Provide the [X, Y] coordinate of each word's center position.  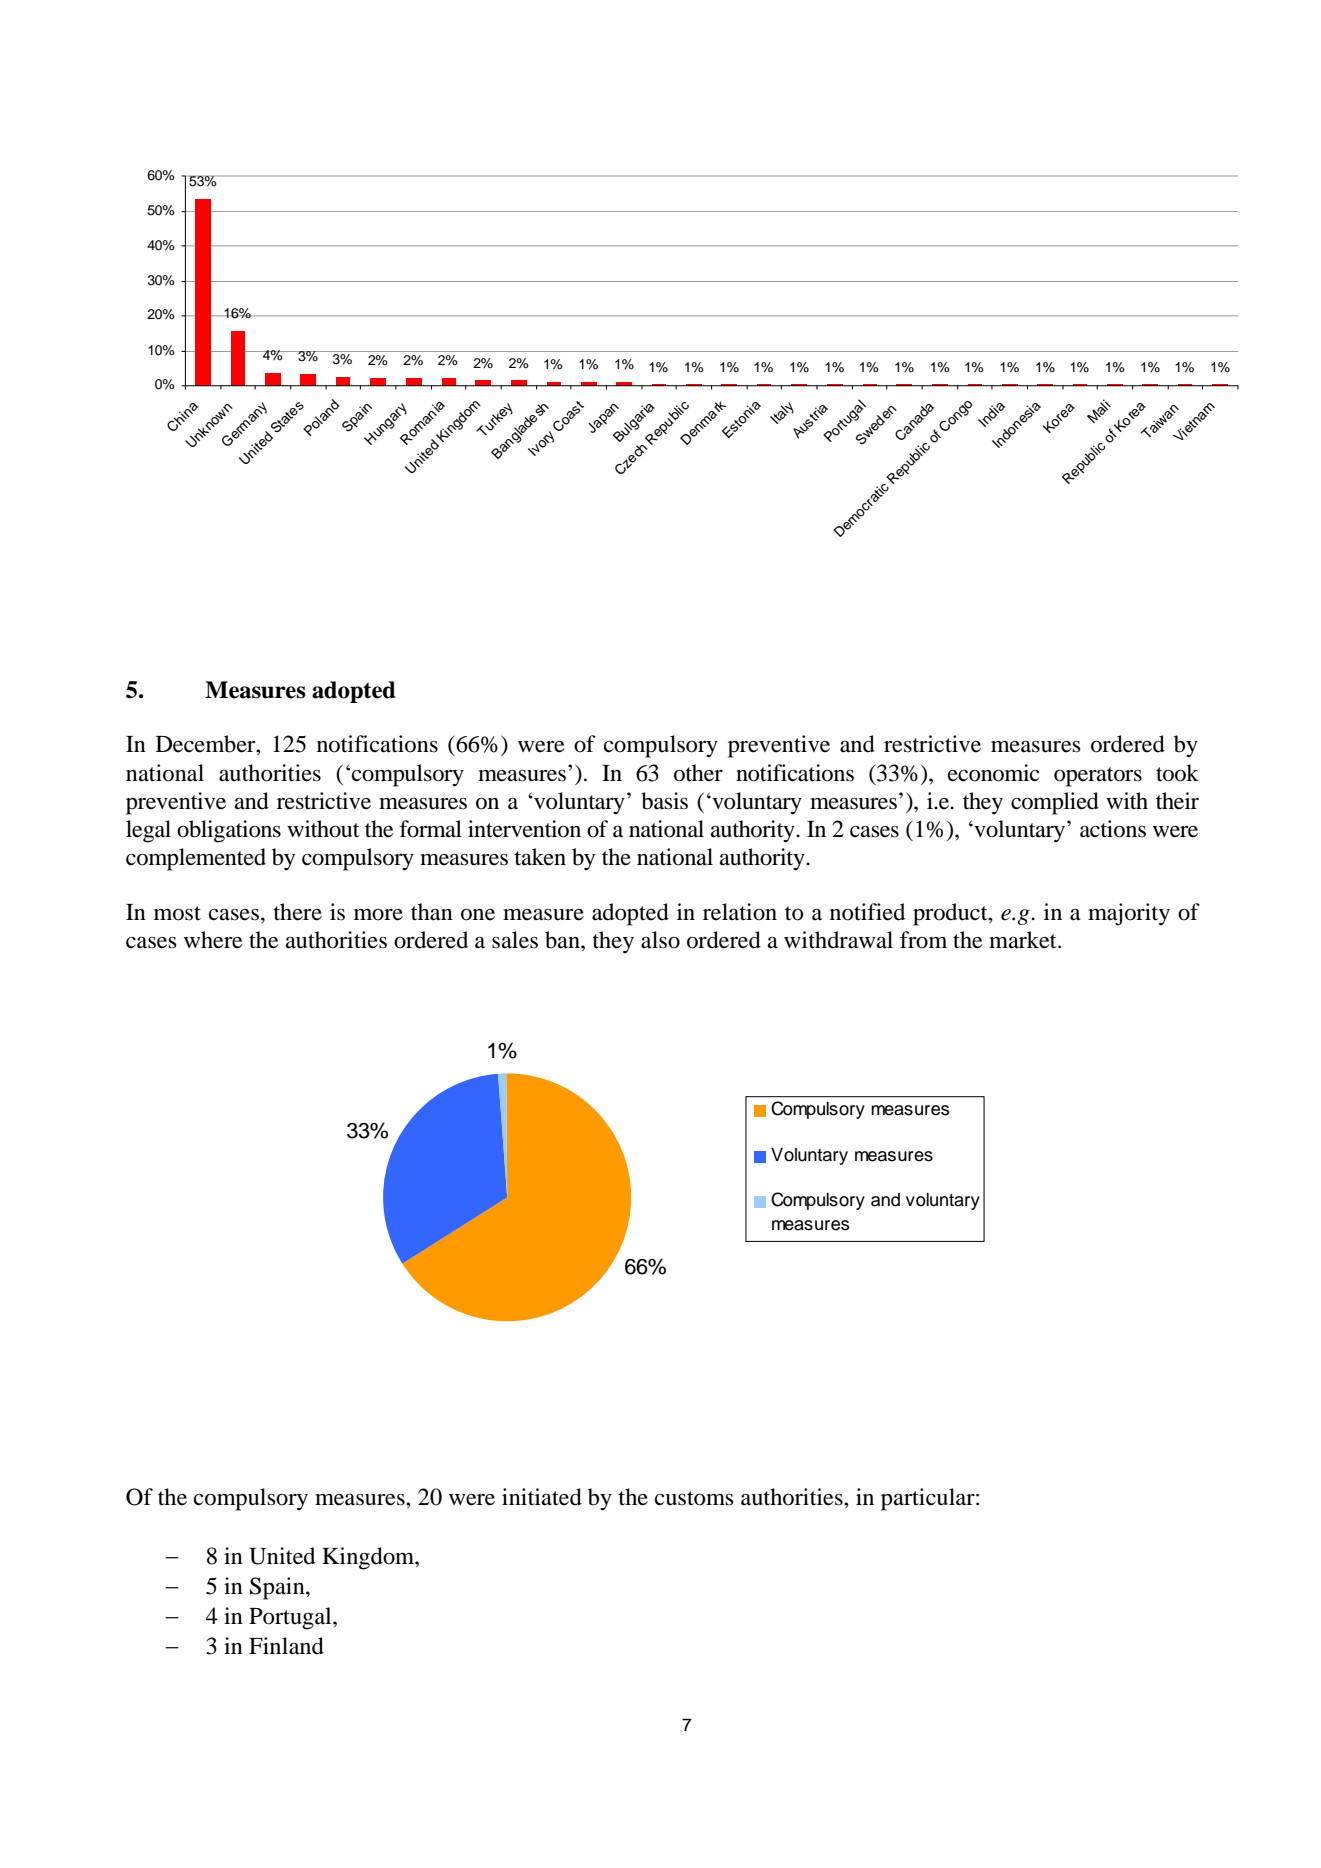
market [1024, 940]
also [660, 940]
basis [664, 801]
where [213, 940]
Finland [286, 1646]
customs [694, 1498]
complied [1055, 803]
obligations [229, 831]
